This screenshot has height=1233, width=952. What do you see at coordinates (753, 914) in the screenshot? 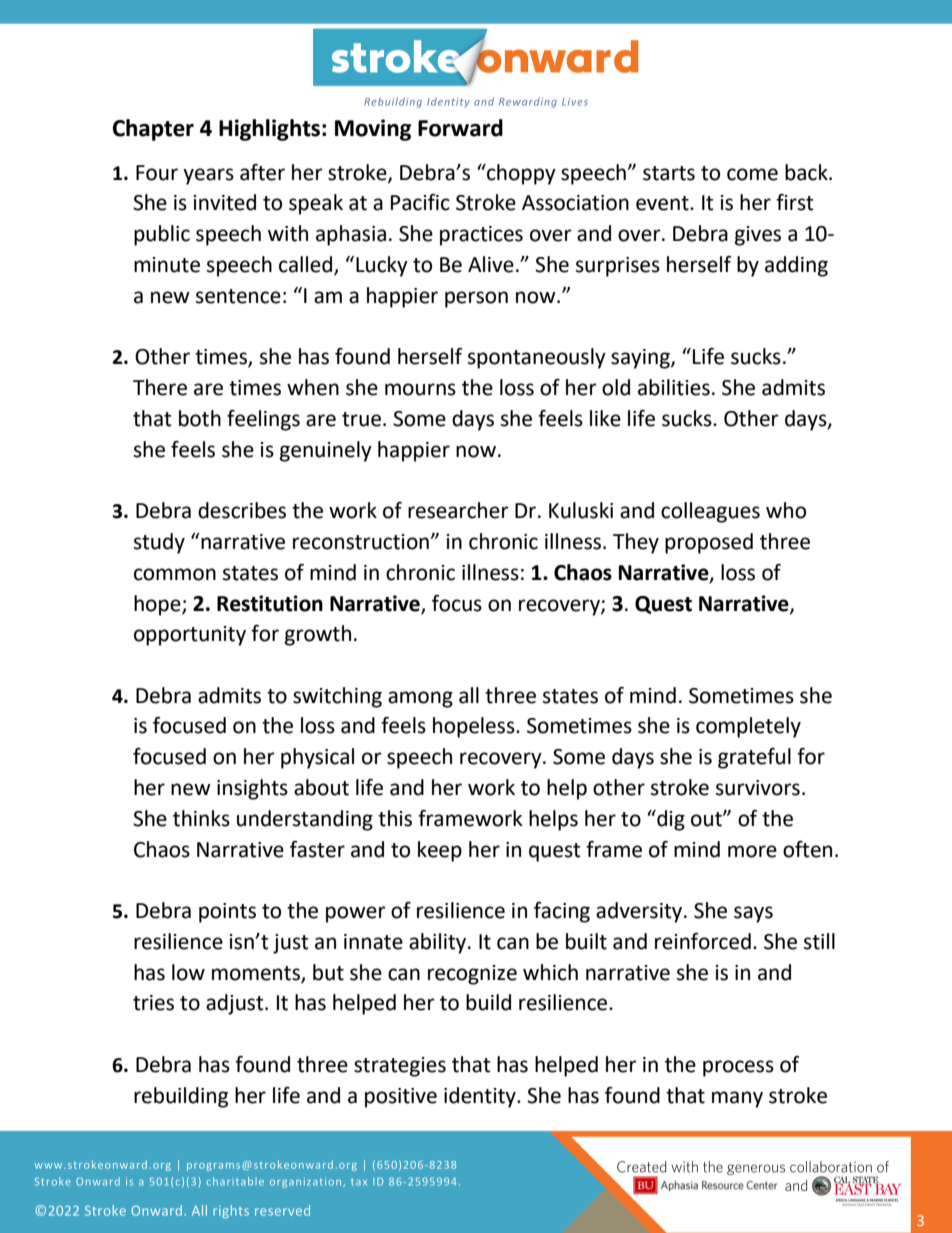
I see `says` at bounding box center [753, 914].
